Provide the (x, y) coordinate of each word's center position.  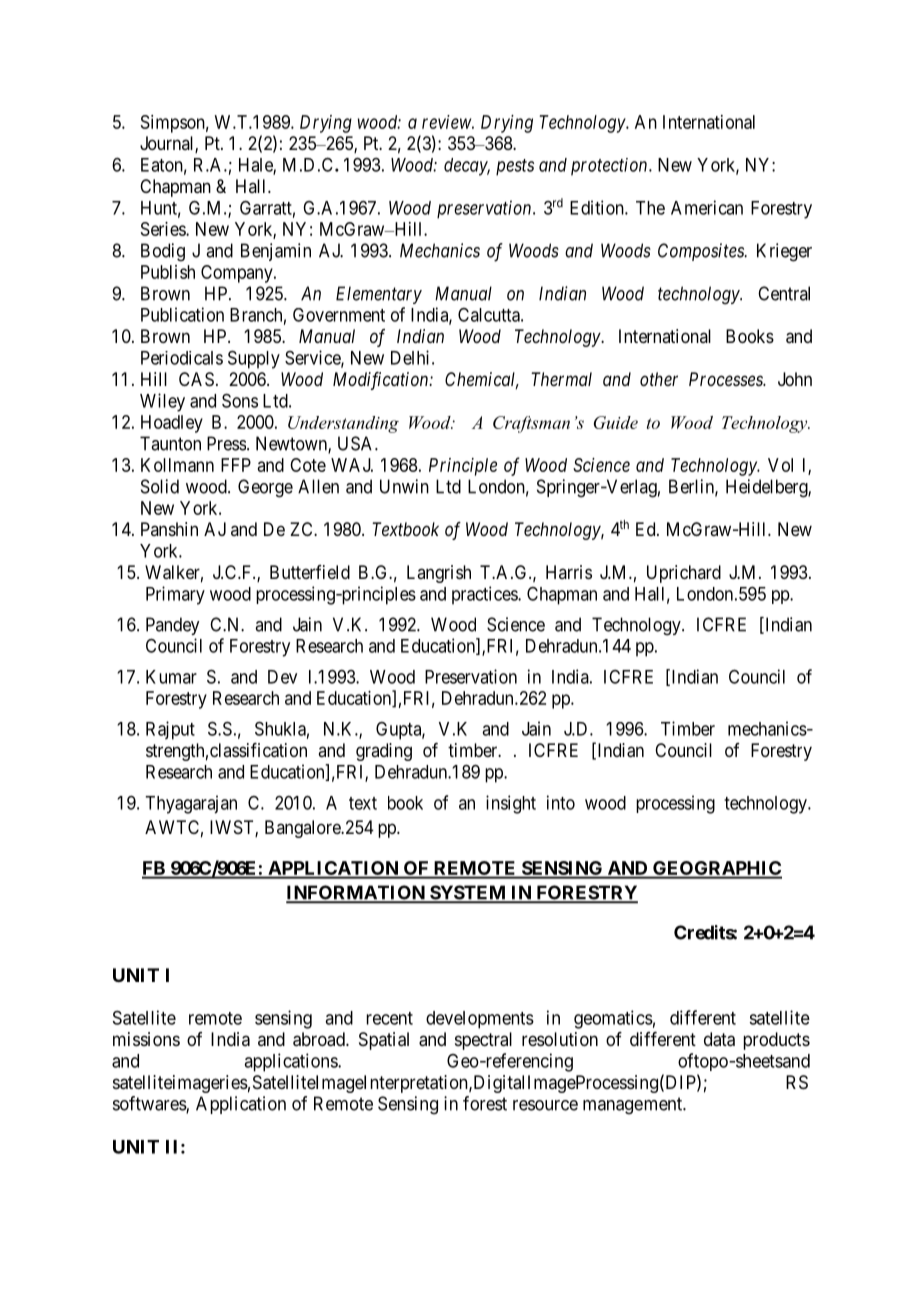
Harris (569, 572)
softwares (150, 1104)
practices (485, 595)
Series (164, 229)
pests (515, 167)
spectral (483, 1041)
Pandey (172, 626)
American (707, 207)
